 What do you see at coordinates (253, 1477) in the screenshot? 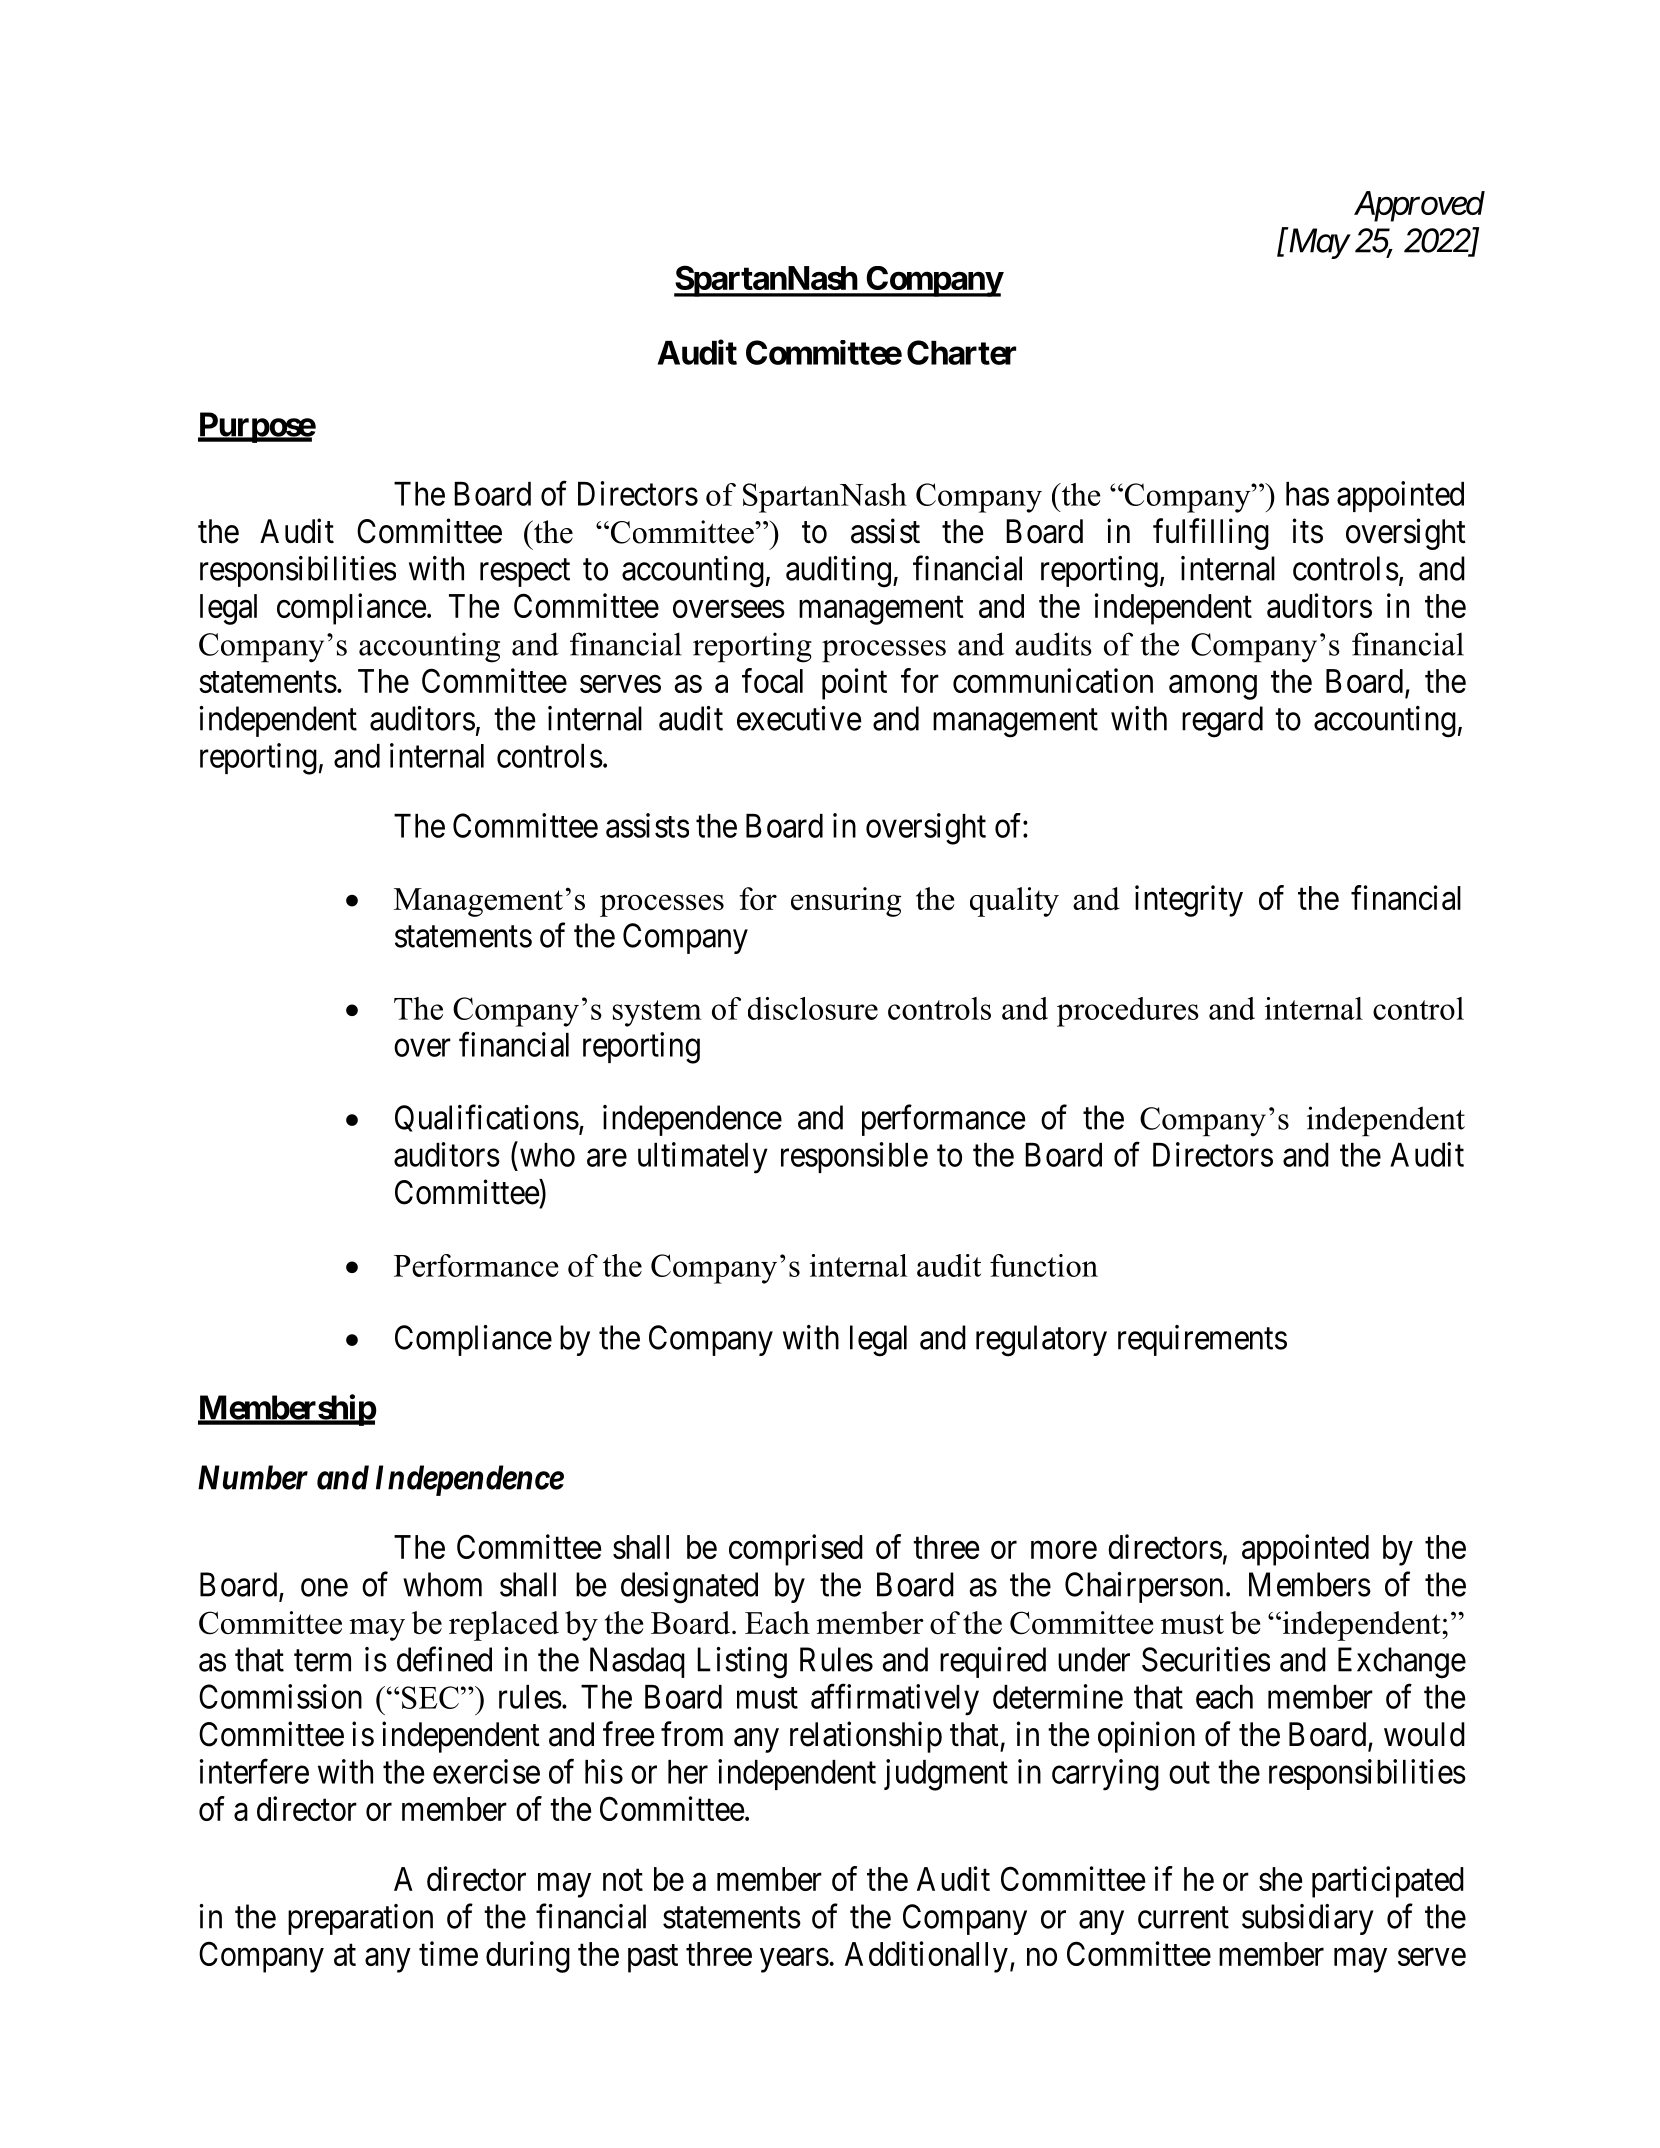
I see `Number` at bounding box center [253, 1477].
